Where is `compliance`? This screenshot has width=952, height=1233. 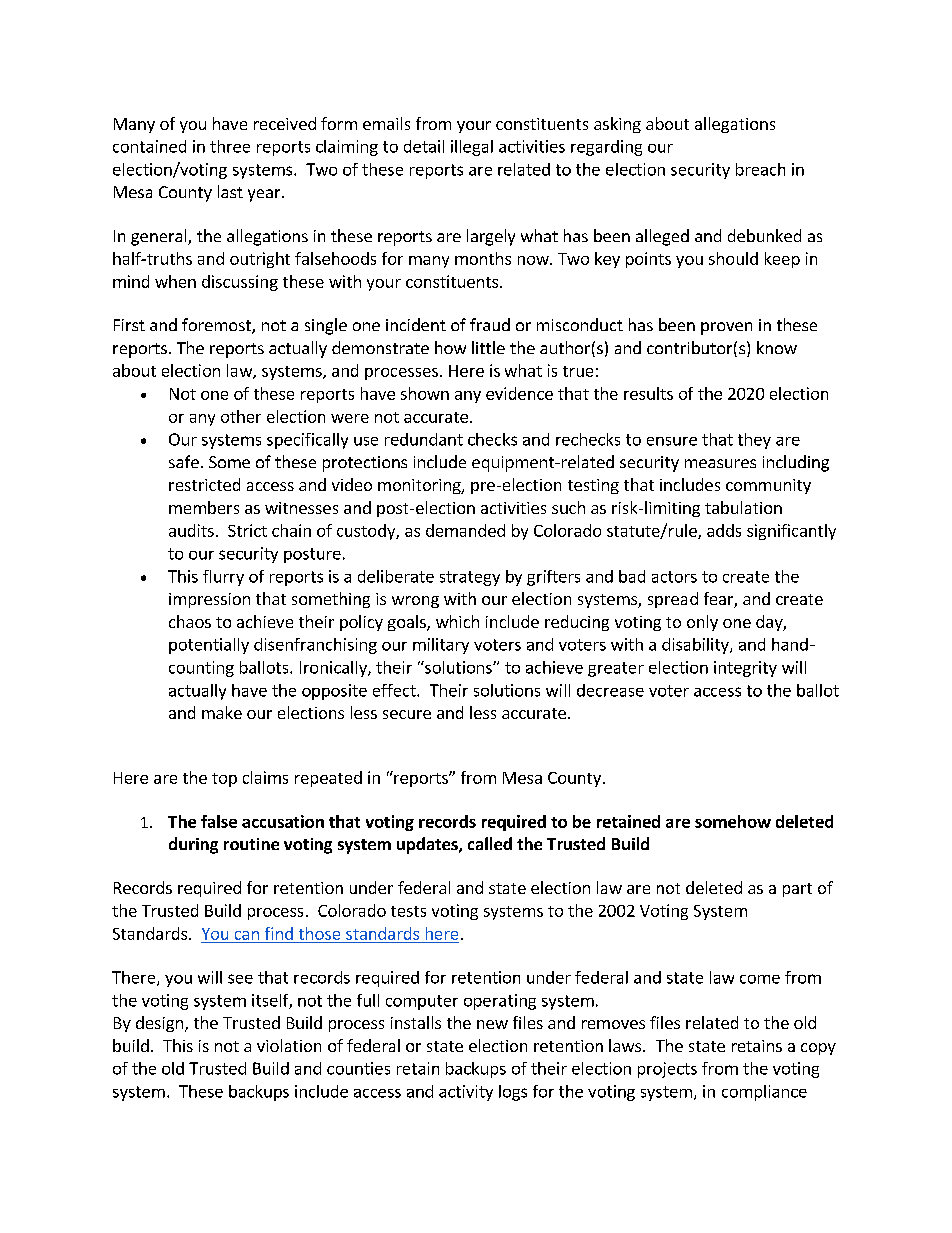 compliance is located at coordinates (764, 1093).
